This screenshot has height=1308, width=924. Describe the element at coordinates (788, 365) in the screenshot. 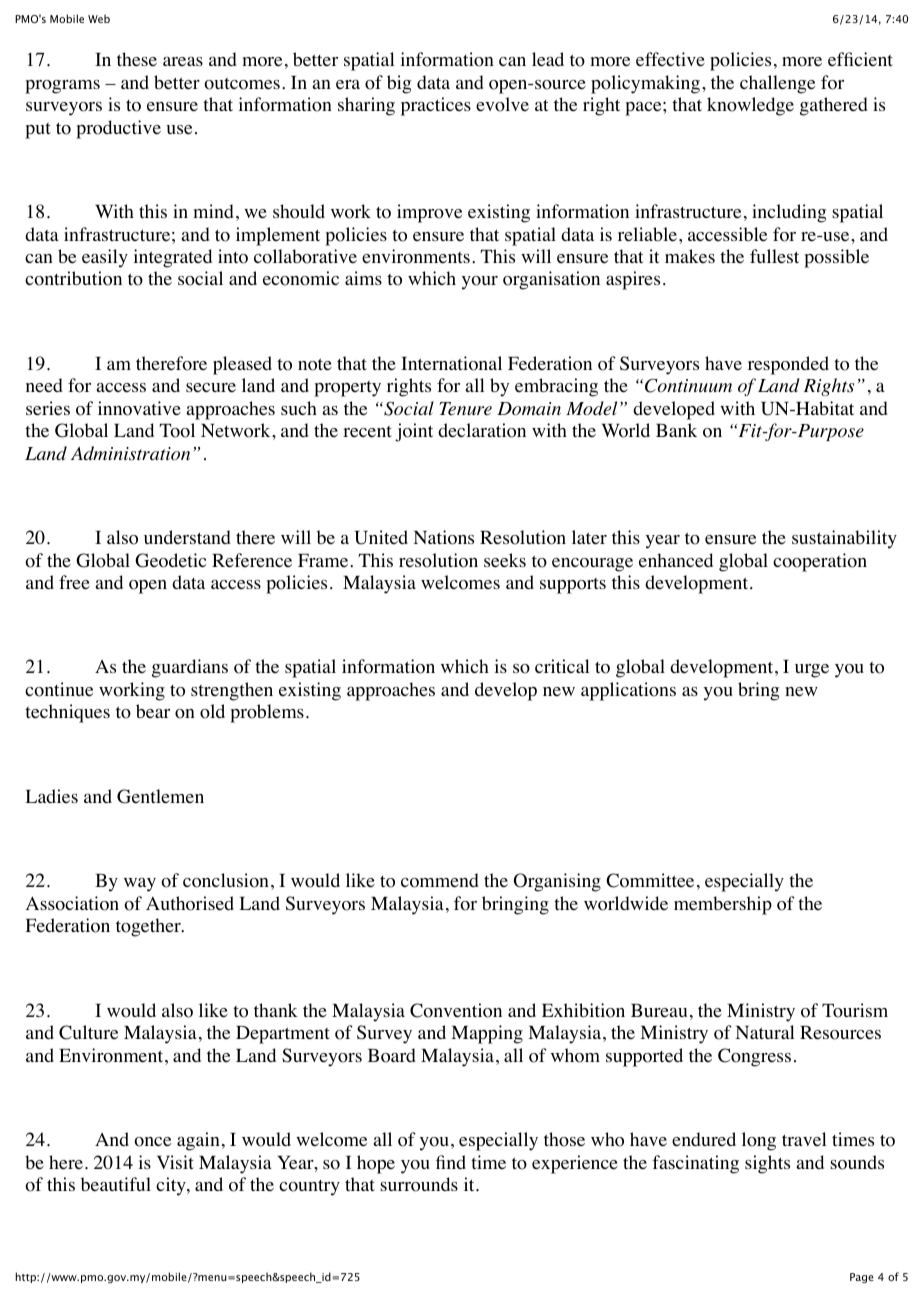

I see `responded` at that location.
